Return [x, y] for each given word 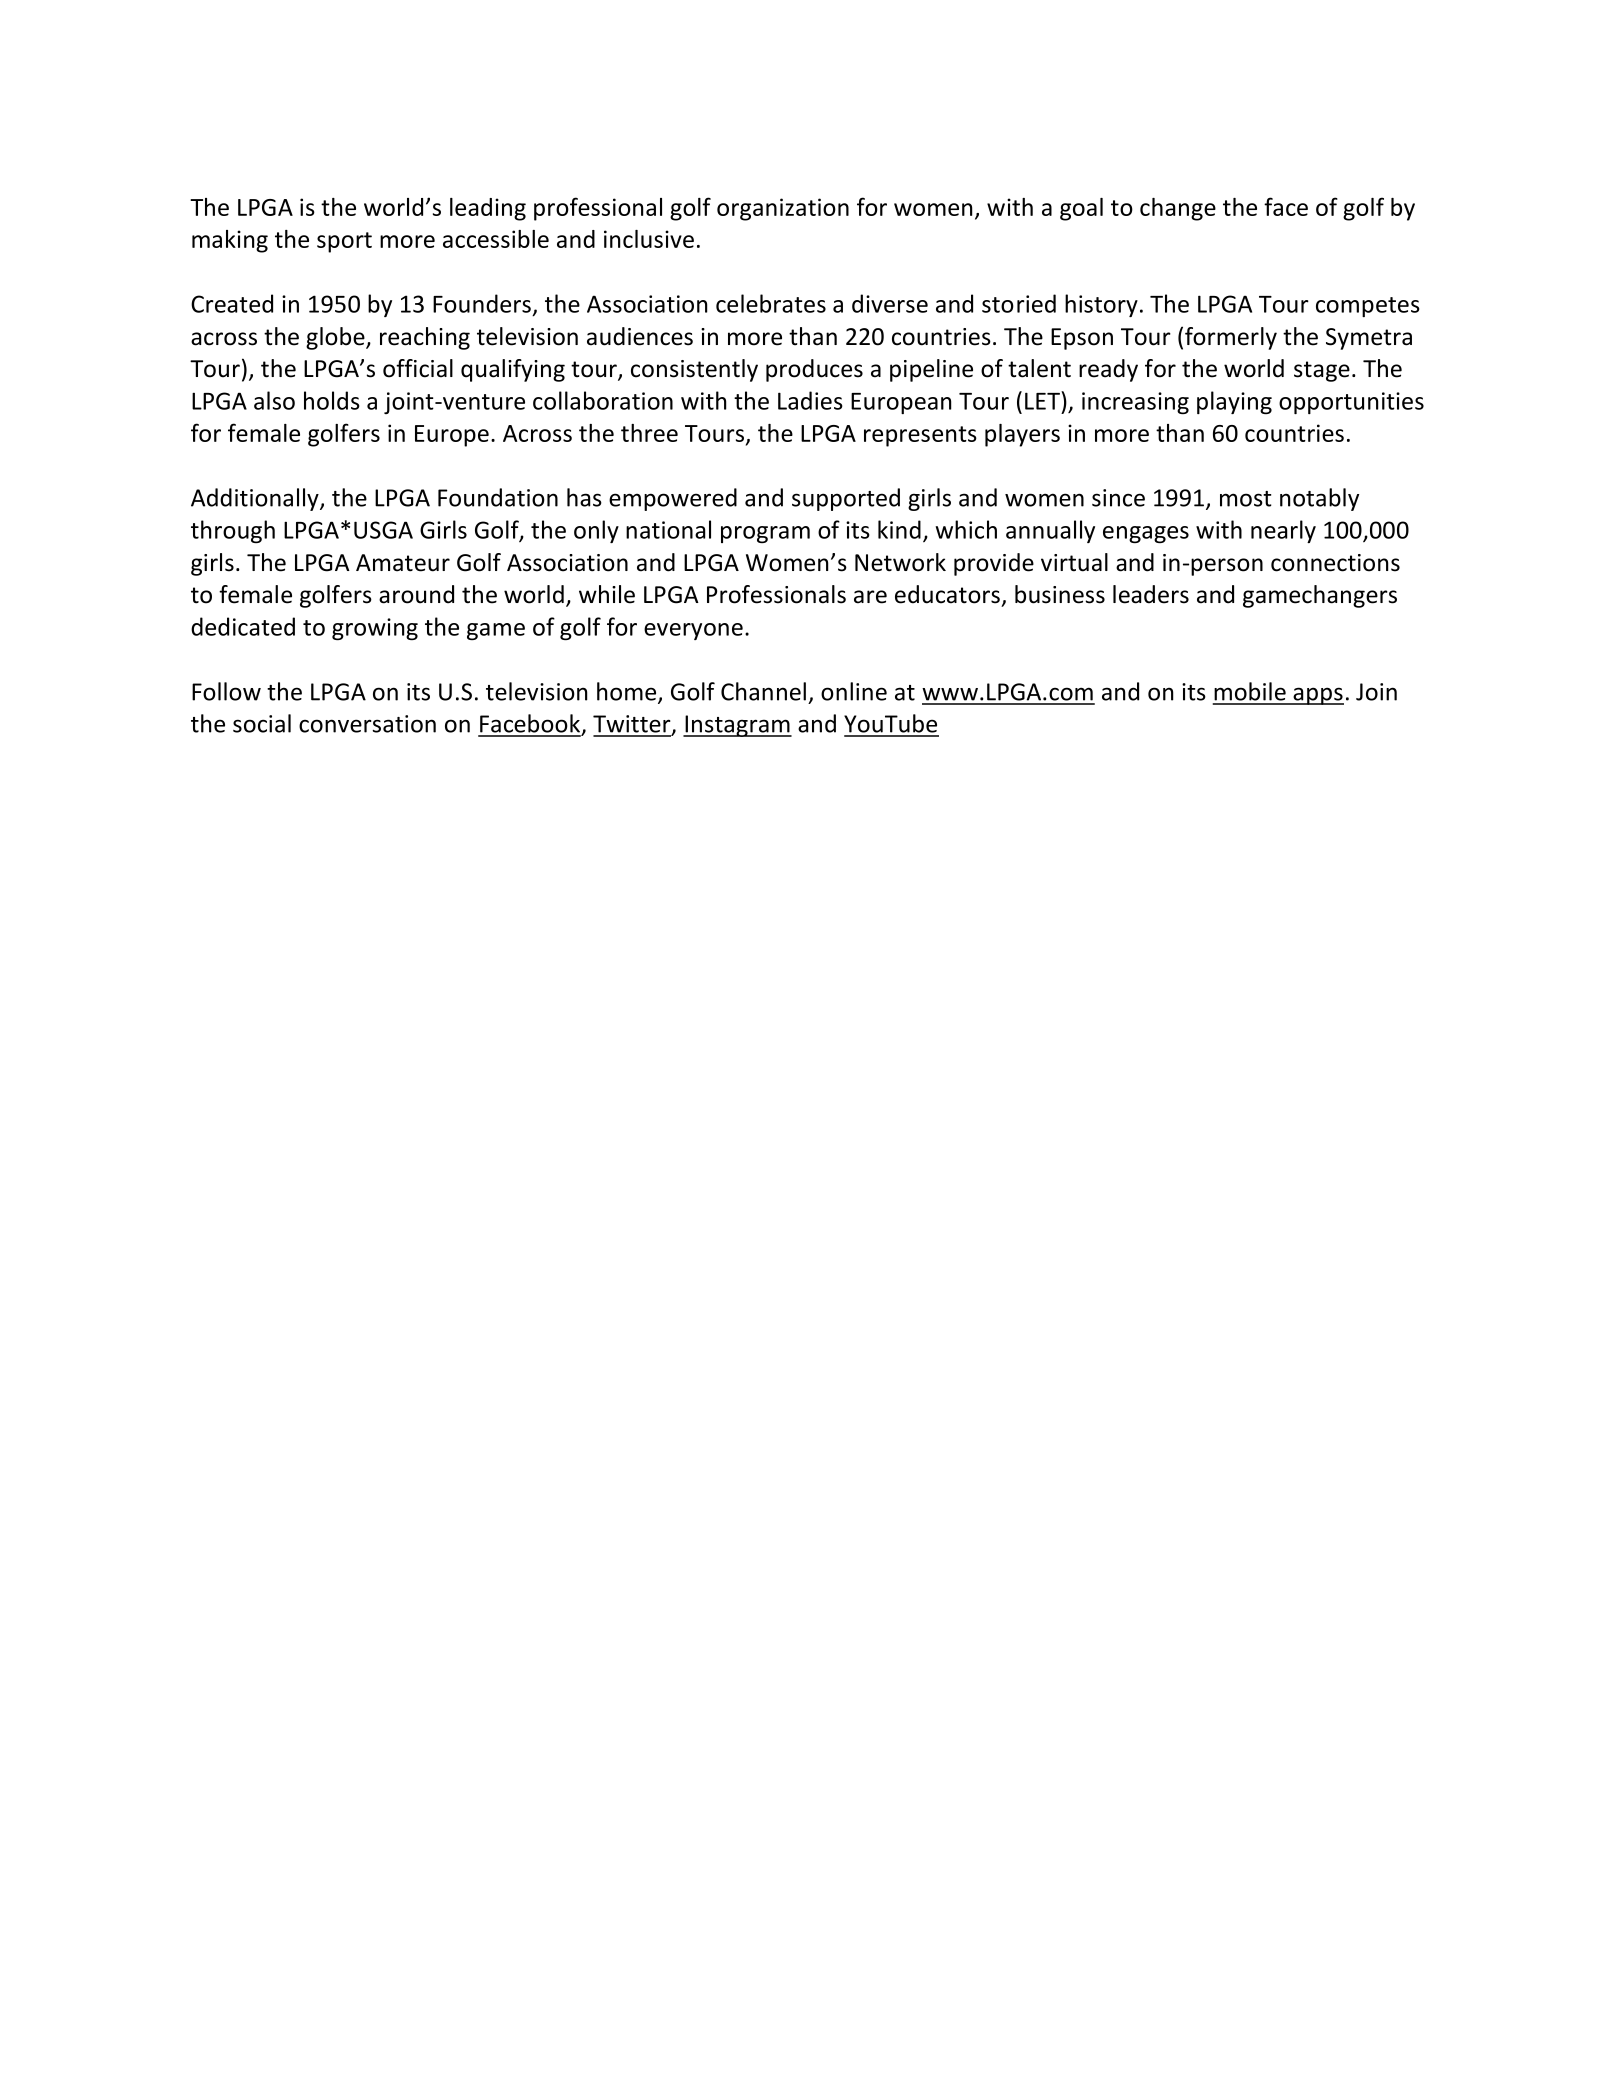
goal [1081, 209]
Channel [763, 691]
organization [783, 209]
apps [1317, 696]
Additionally [256, 499]
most [1246, 499]
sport [344, 242]
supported [846, 499]
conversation [367, 724]
